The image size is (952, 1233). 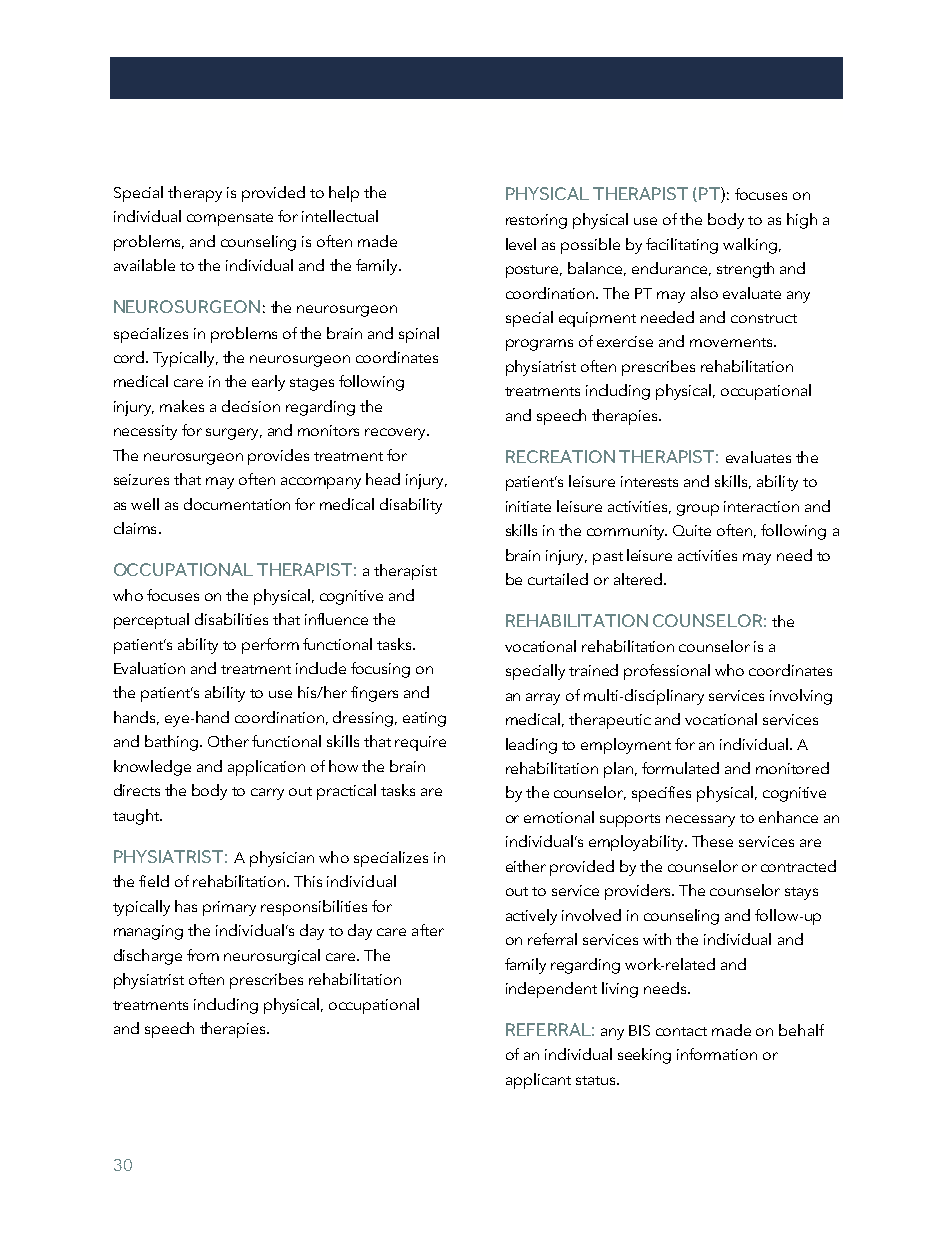 I want to click on disabilities, so click(x=231, y=619).
